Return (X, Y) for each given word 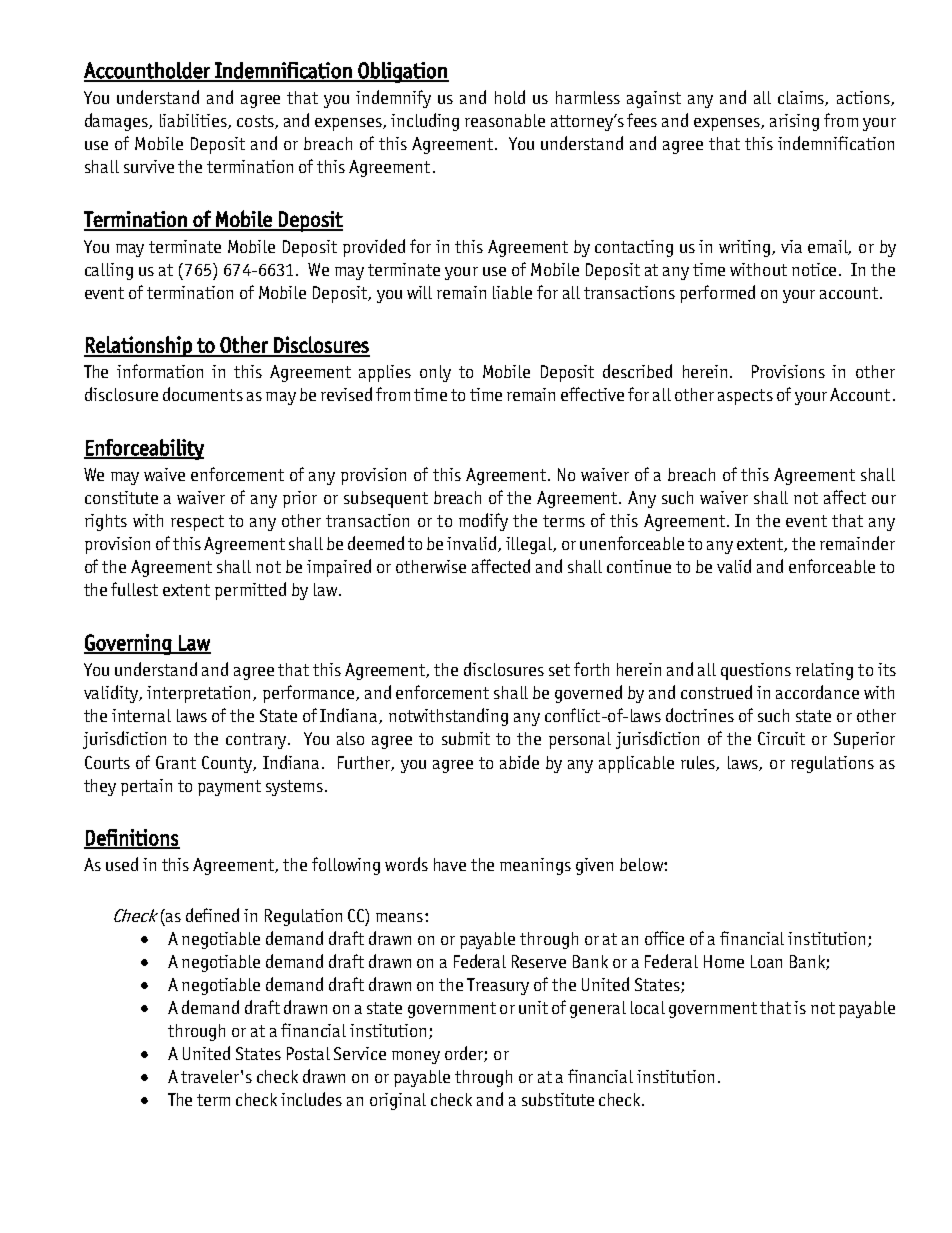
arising (794, 122)
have (450, 864)
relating (824, 671)
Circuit (781, 738)
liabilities (194, 121)
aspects (745, 397)
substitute (558, 1099)
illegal (530, 545)
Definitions (132, 838)
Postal (308, 1053)
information (160, 371)
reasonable (505, 120)
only (435, 373)
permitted (250, 591)
